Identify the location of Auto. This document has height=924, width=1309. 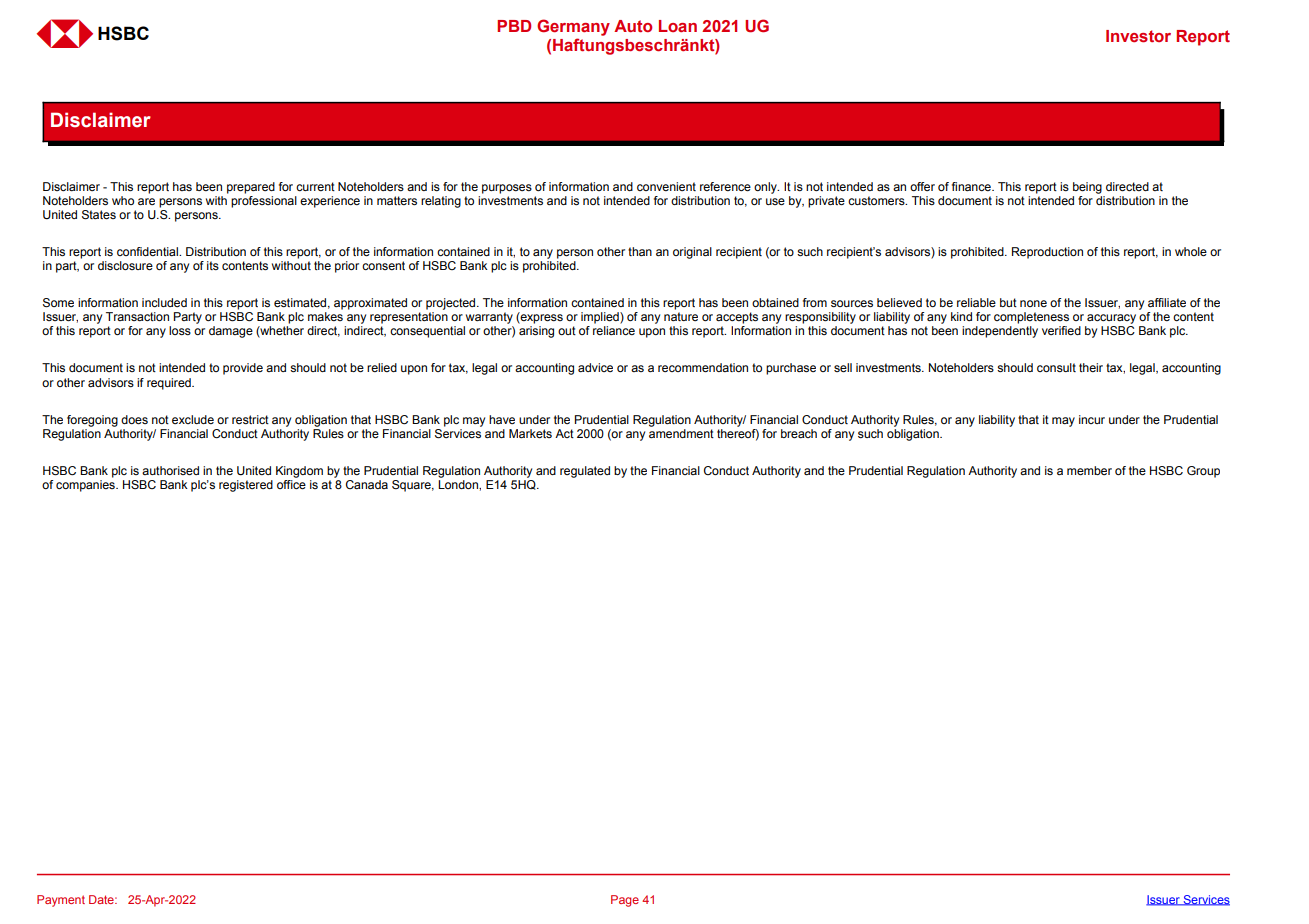
(633, 26).
